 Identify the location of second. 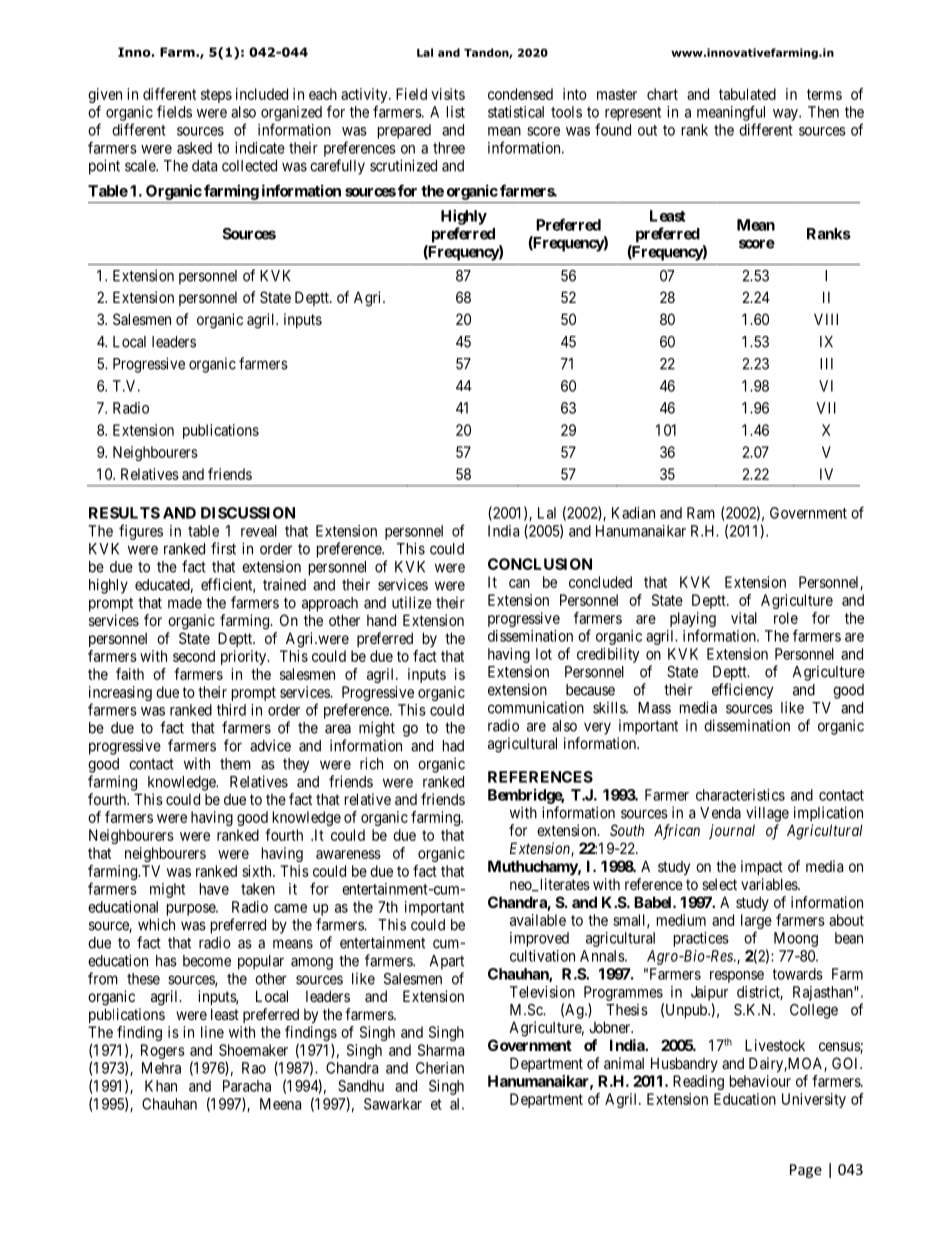
(194, 656).
